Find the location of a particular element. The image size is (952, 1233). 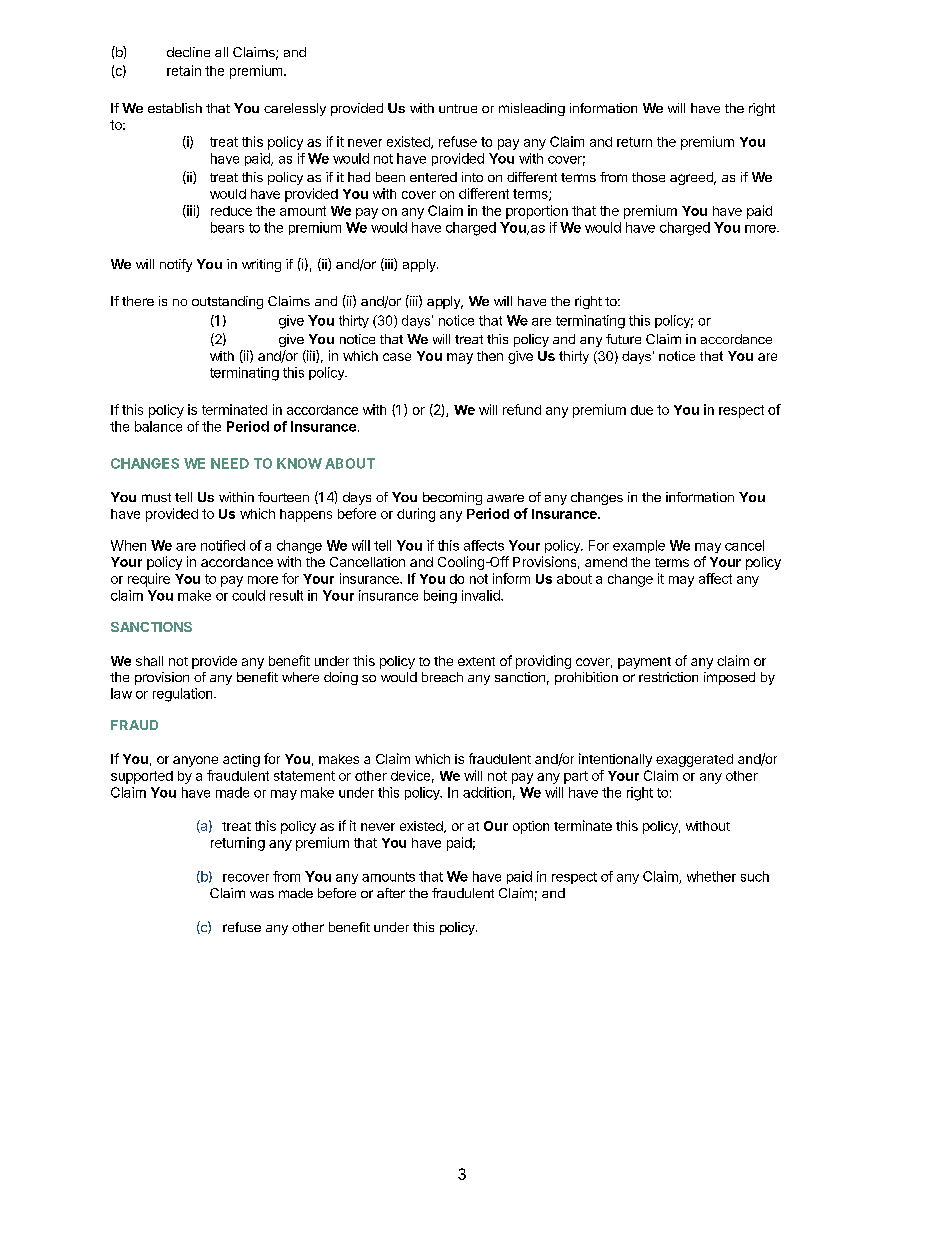

due is located at coordinates (642, 410).
